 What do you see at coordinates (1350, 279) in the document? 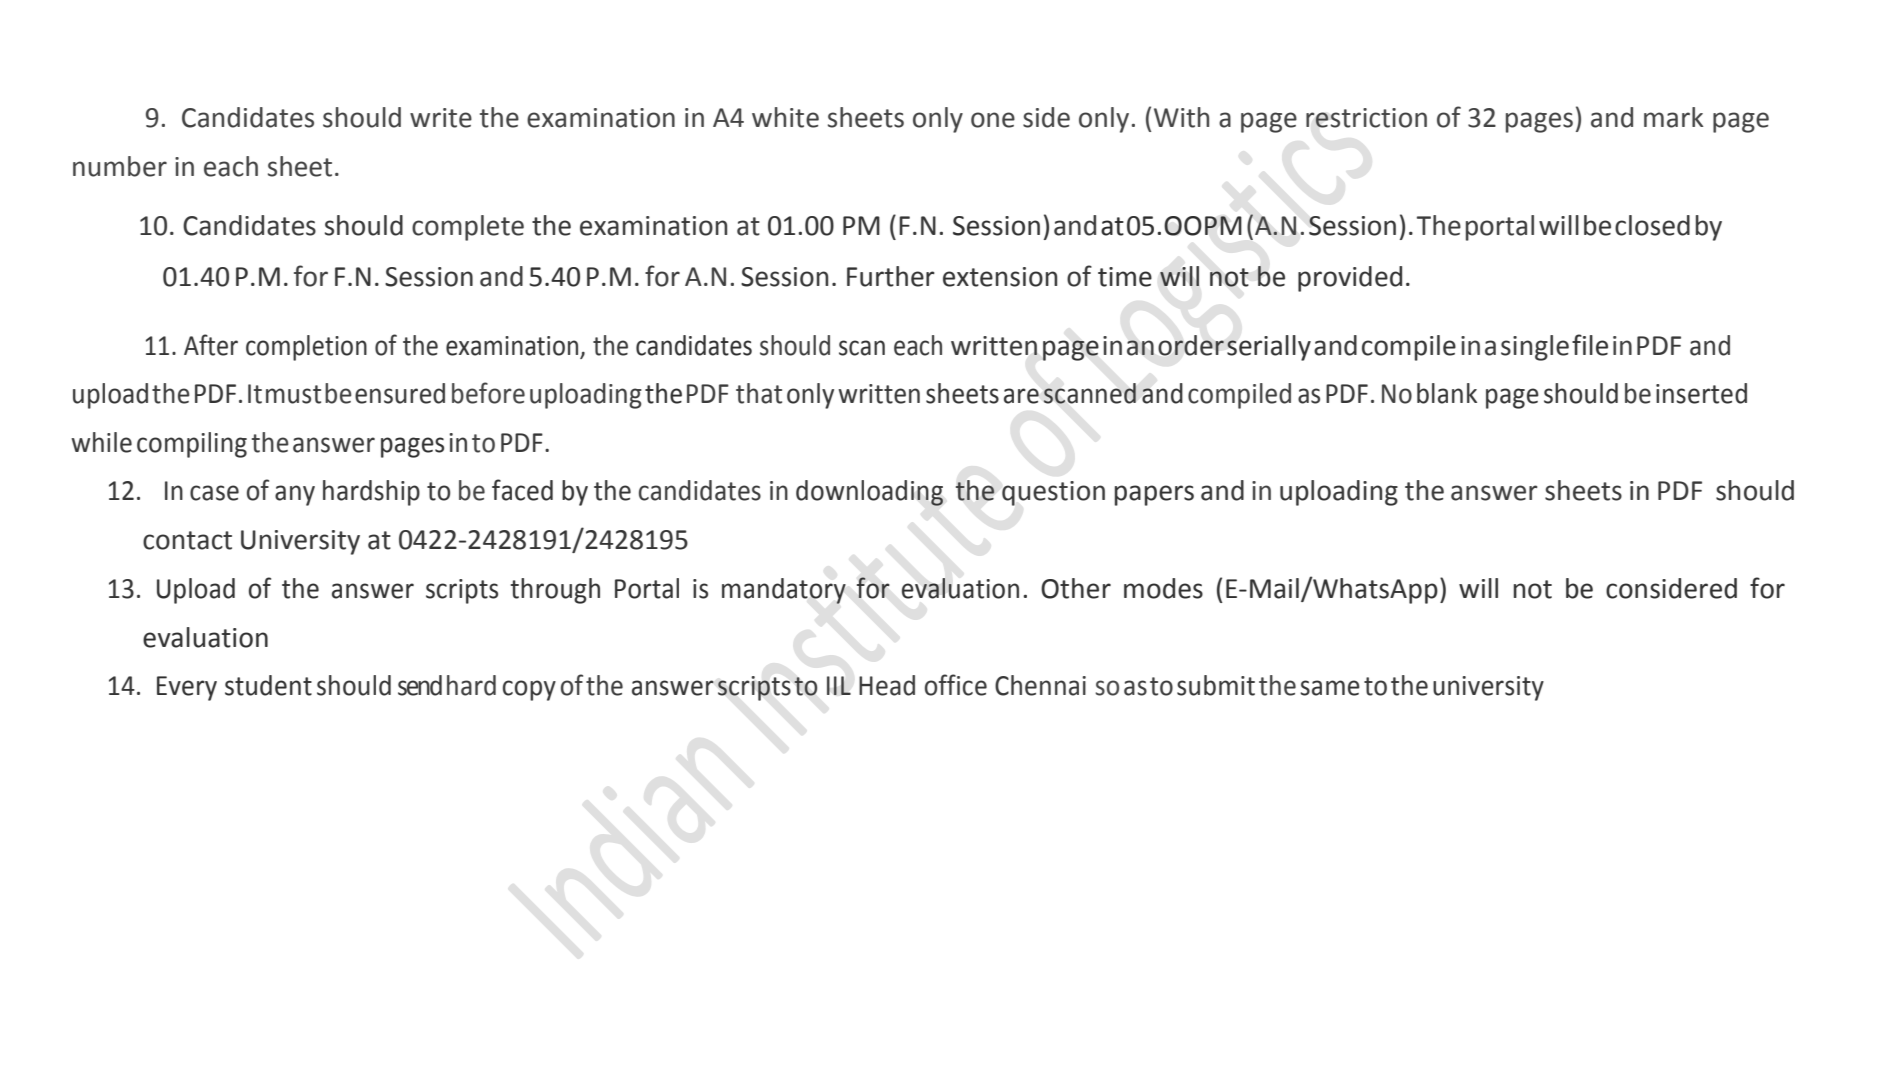
I see `provided` at bounding box center [1350, 279].
